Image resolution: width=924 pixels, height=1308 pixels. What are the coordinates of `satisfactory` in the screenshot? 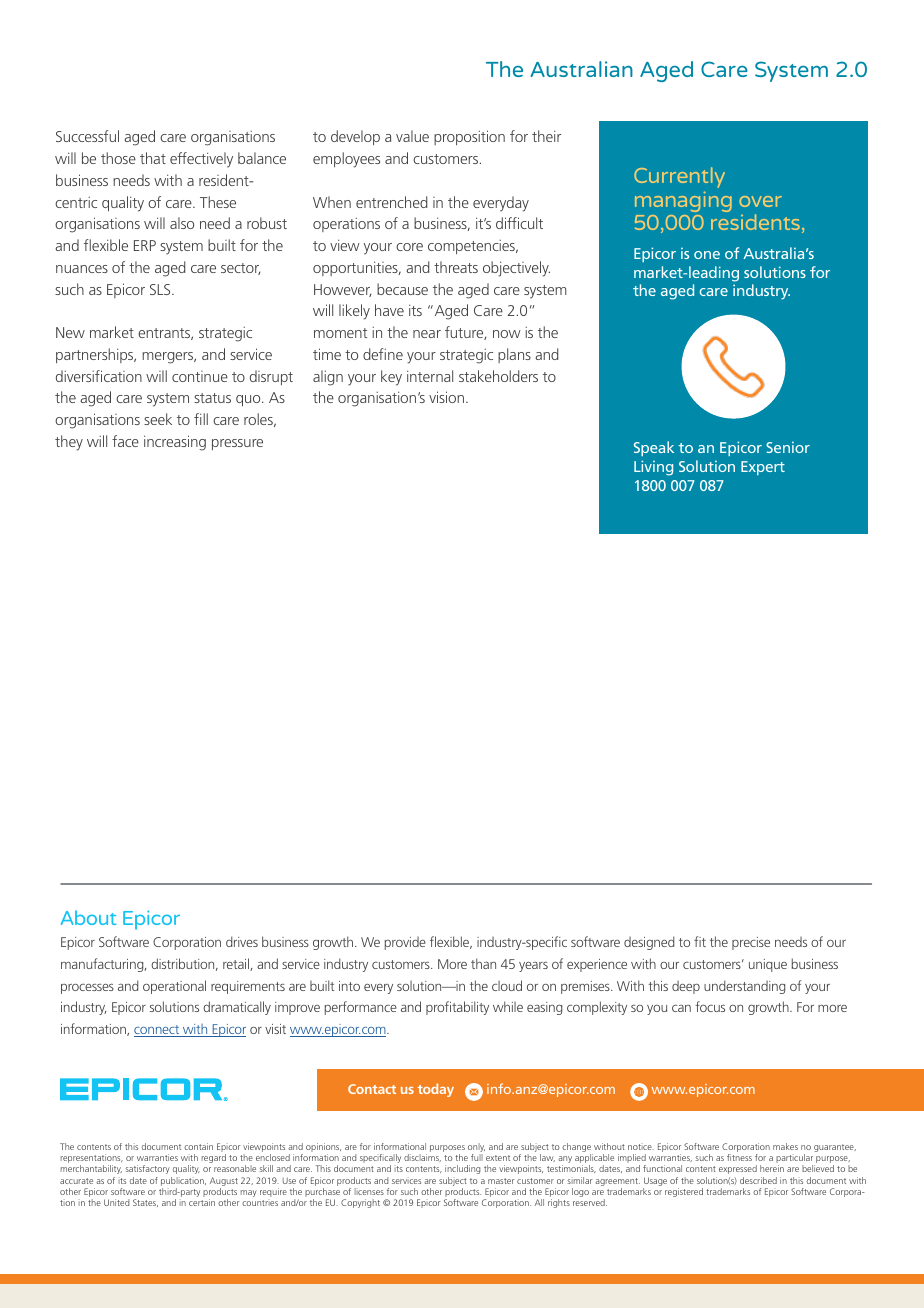 It's located at (148, 1169).
